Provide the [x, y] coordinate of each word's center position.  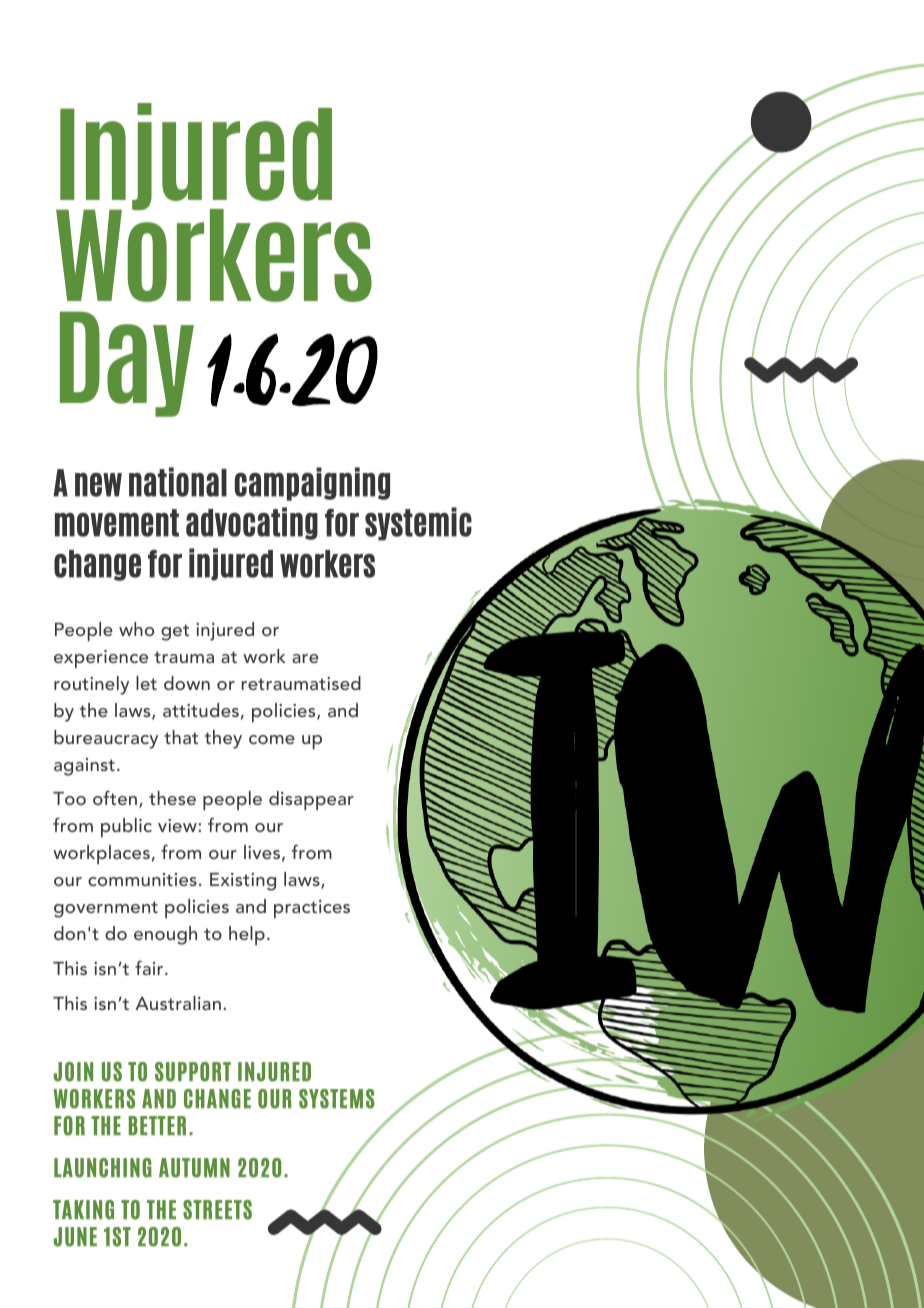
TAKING [83, 1210]
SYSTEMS [337, 1099]
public [126, 828]
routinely [91, 685]
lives [262, 852]
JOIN [73, 1072]
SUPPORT [193, 1072]
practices [312, 909]
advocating [252, 523]
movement [117, 523]
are [305, 658]
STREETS [217, 1210]
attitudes [201, 710]
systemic [418, 524]
